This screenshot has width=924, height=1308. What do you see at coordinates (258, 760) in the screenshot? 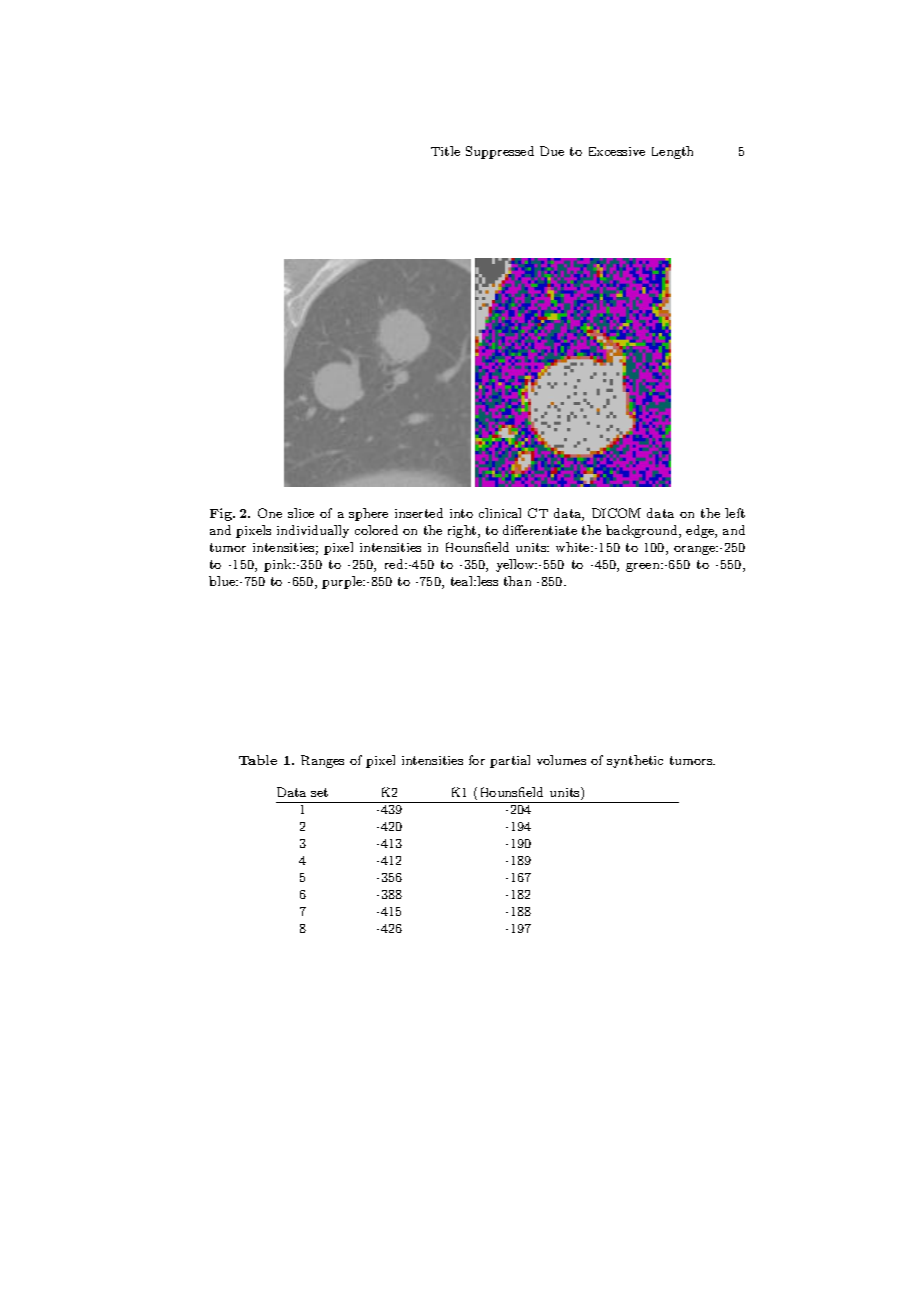
I see `Table` at bounding box center [258, 760].
